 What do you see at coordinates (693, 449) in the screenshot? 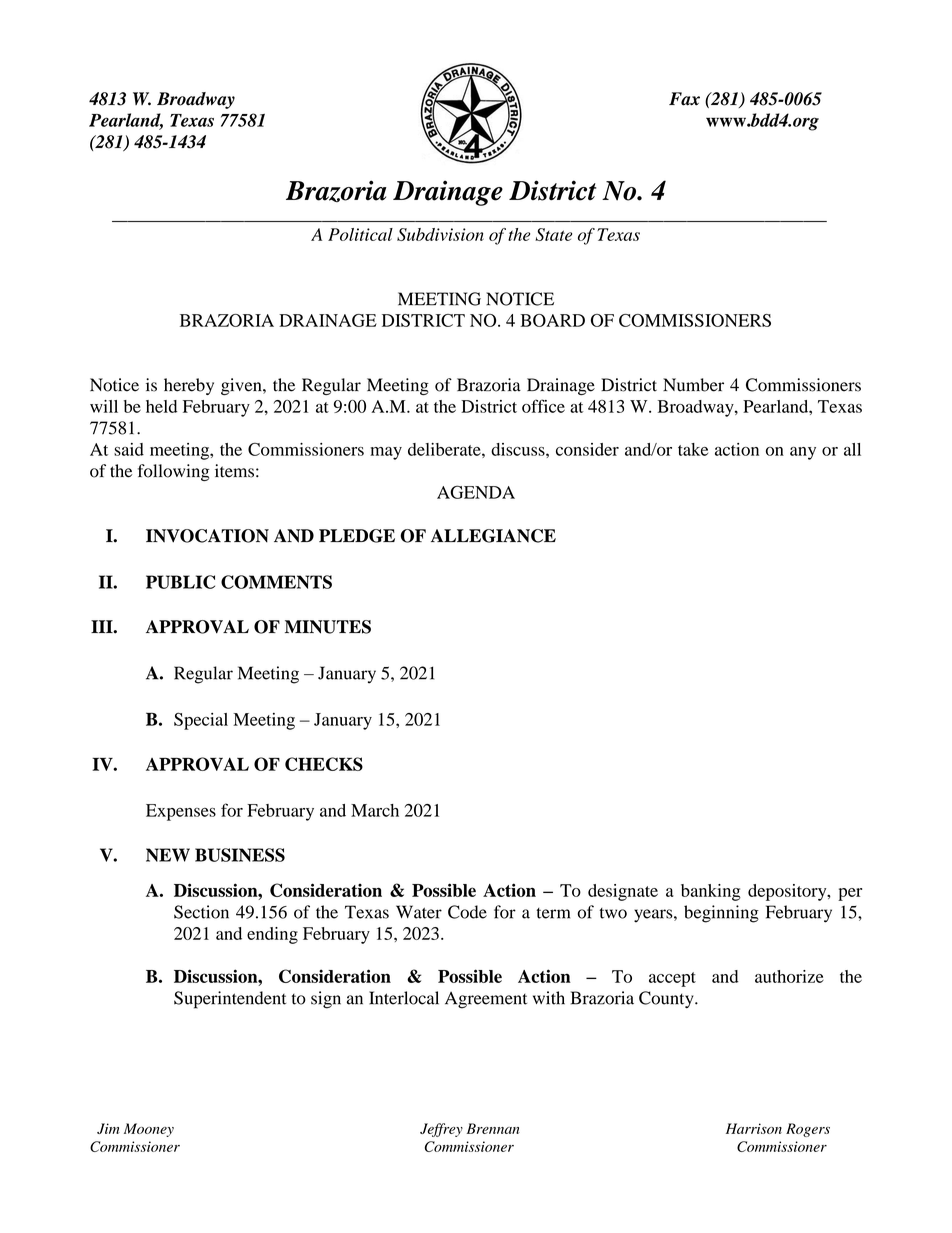
I see `take` at bounding box center [693, 449].
